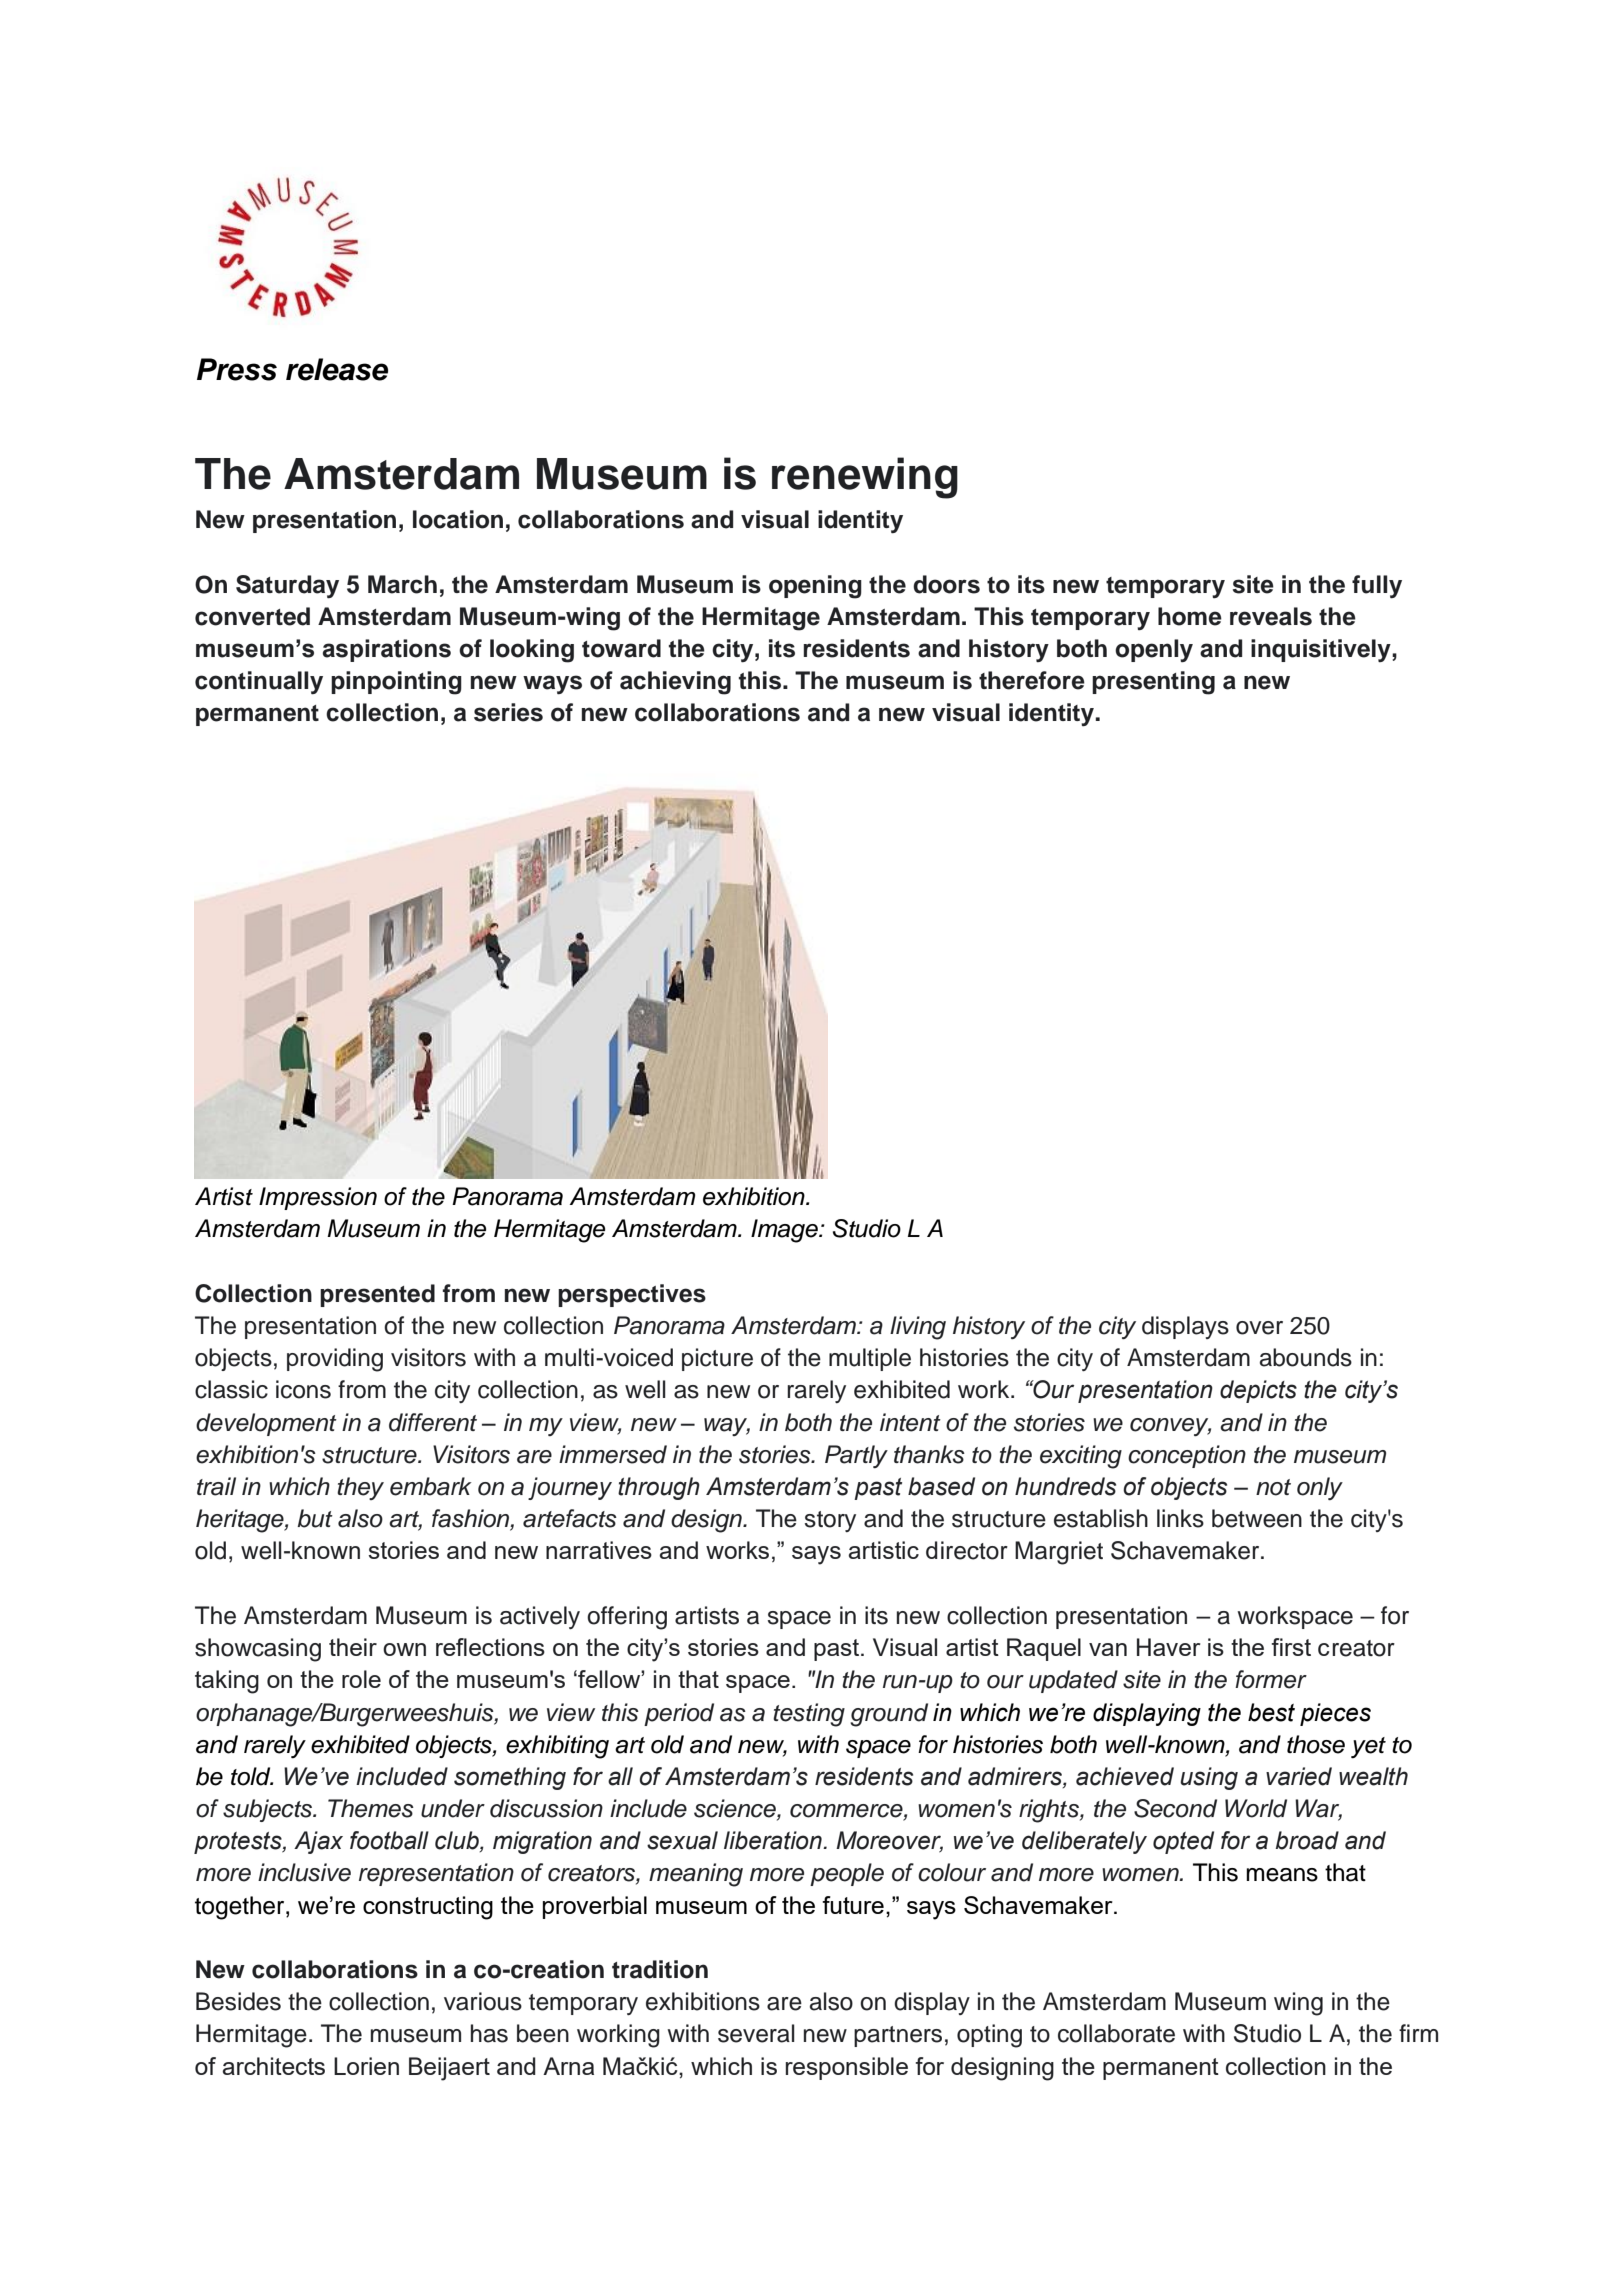  I want to click on fully, so click(1377, 587).
